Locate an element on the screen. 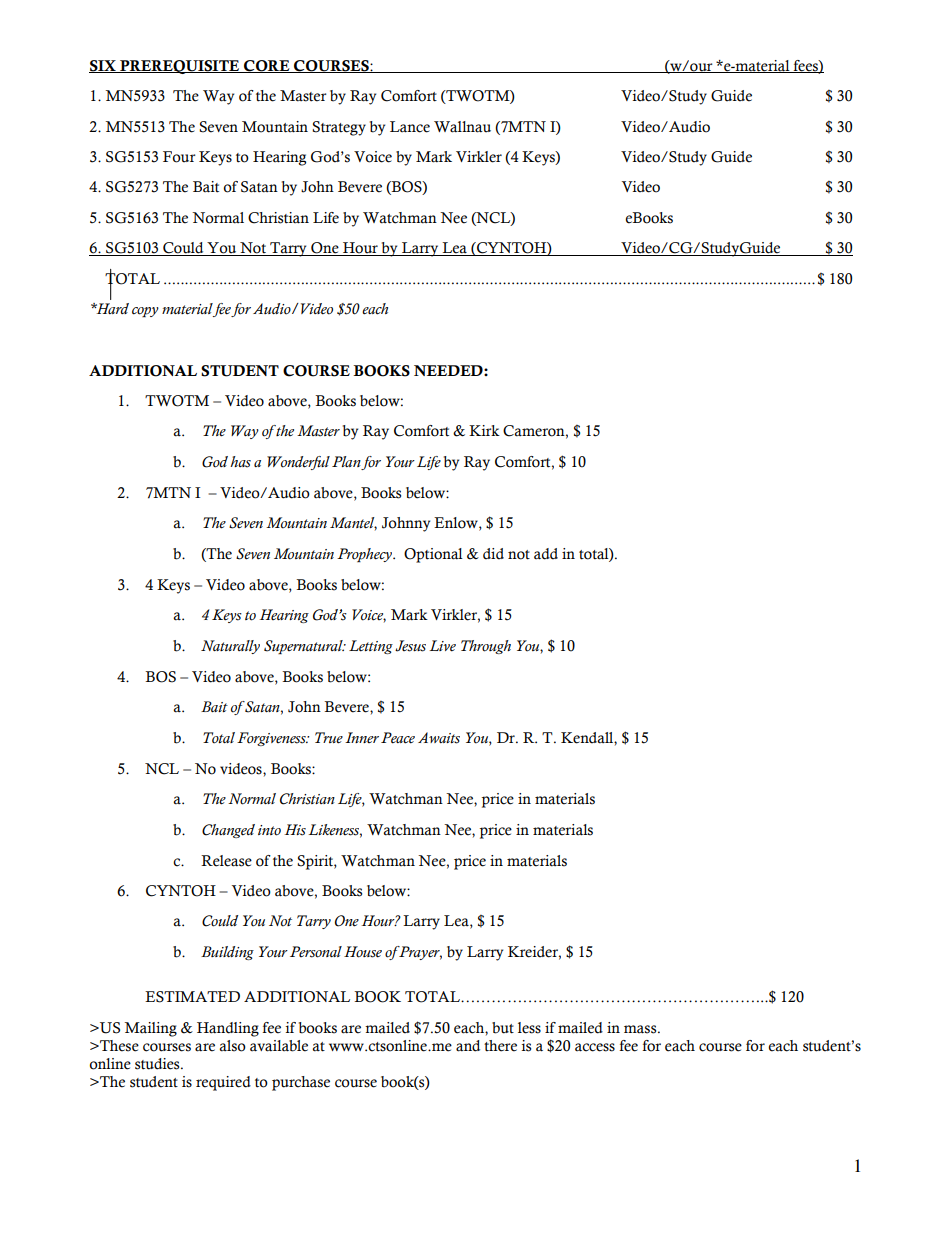  Kirk is located at coordinates (484, 430).
